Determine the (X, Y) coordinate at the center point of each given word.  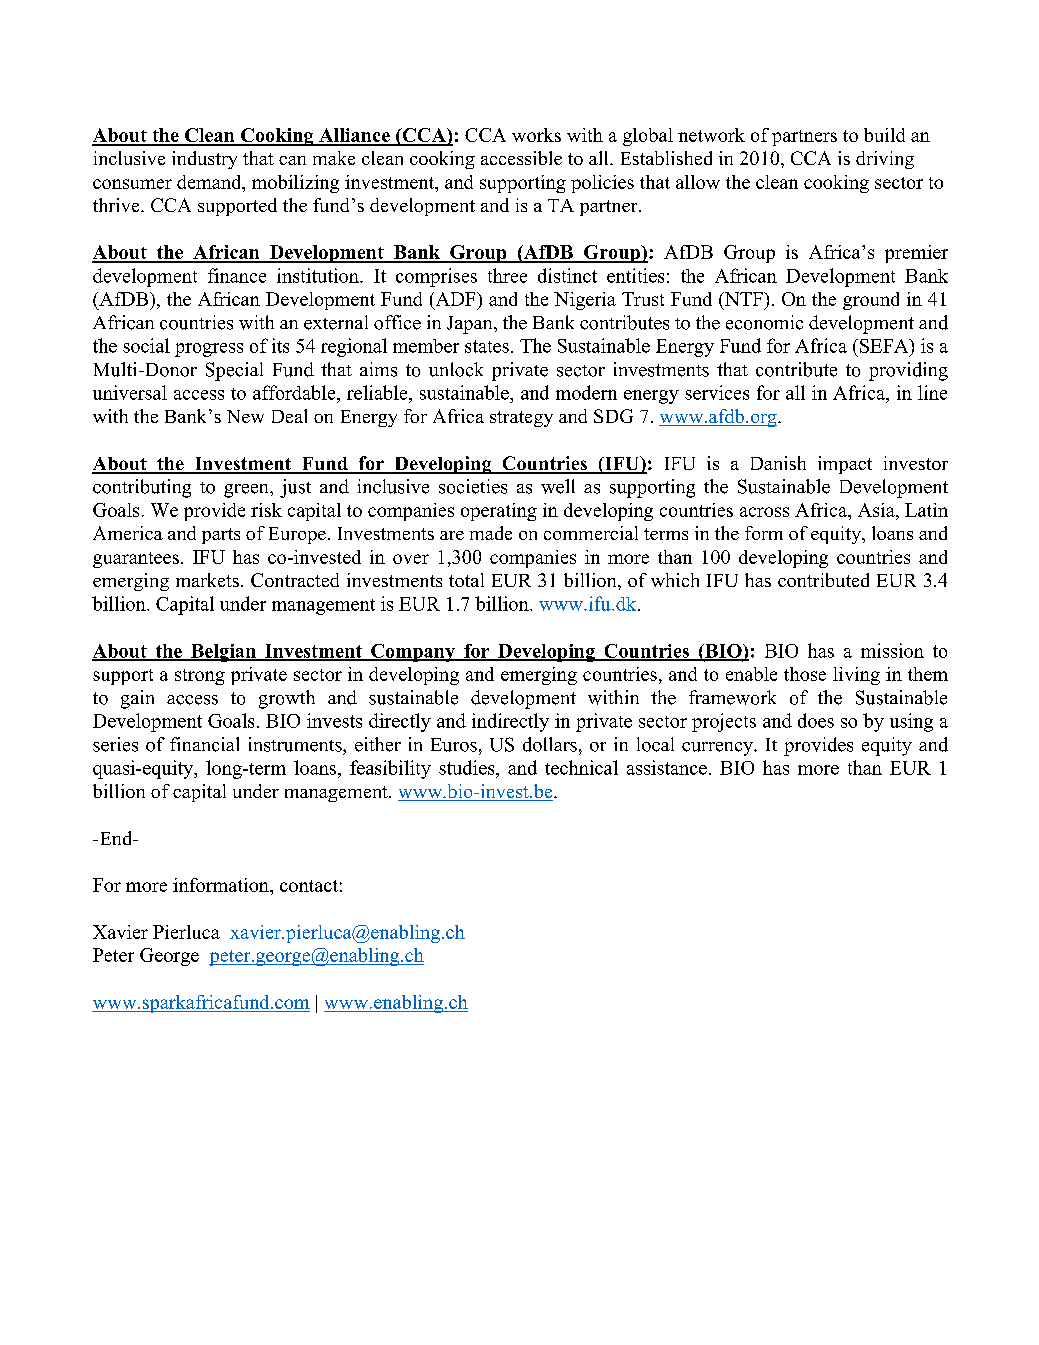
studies (468, 767)
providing (908, 371)
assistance (667, 767)
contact (309, 886)
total (466, 580)
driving (885, 160)
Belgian (223, 653)
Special (234, 371)
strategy (521, 419)
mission (892, 650)
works (536, 135)
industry (204, 160)
